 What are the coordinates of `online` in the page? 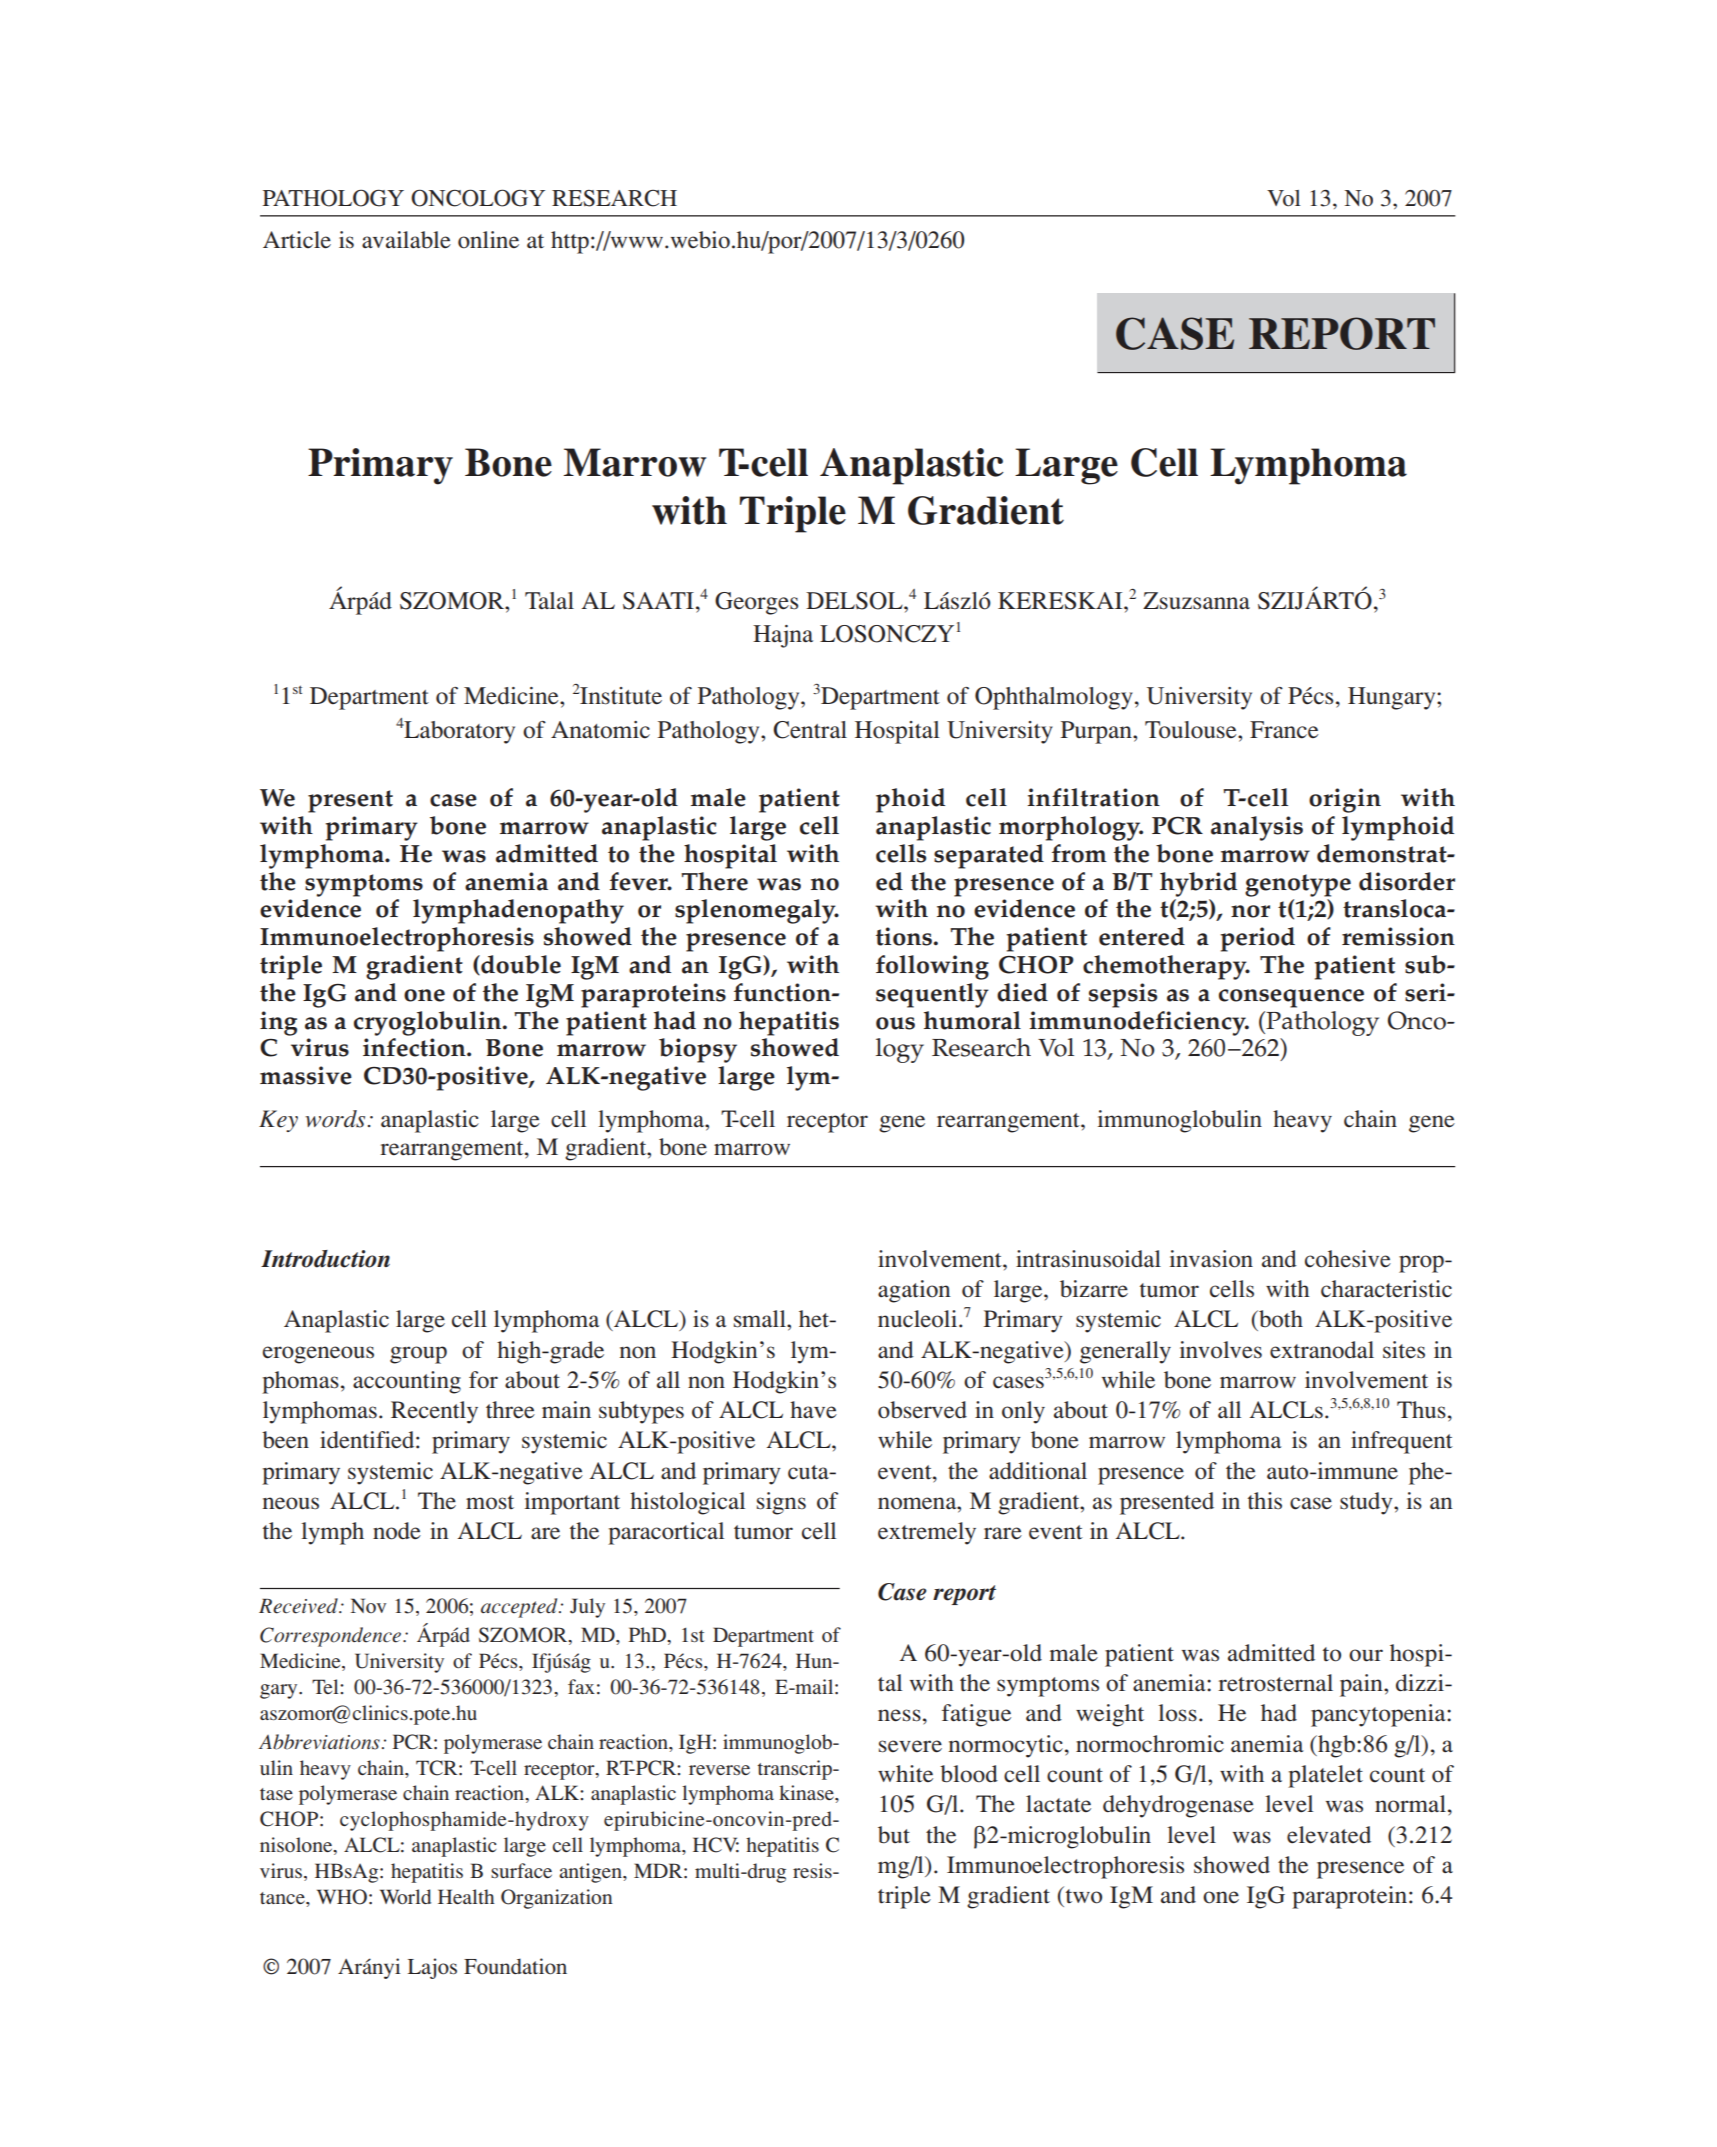 It's located at (488, 240).
